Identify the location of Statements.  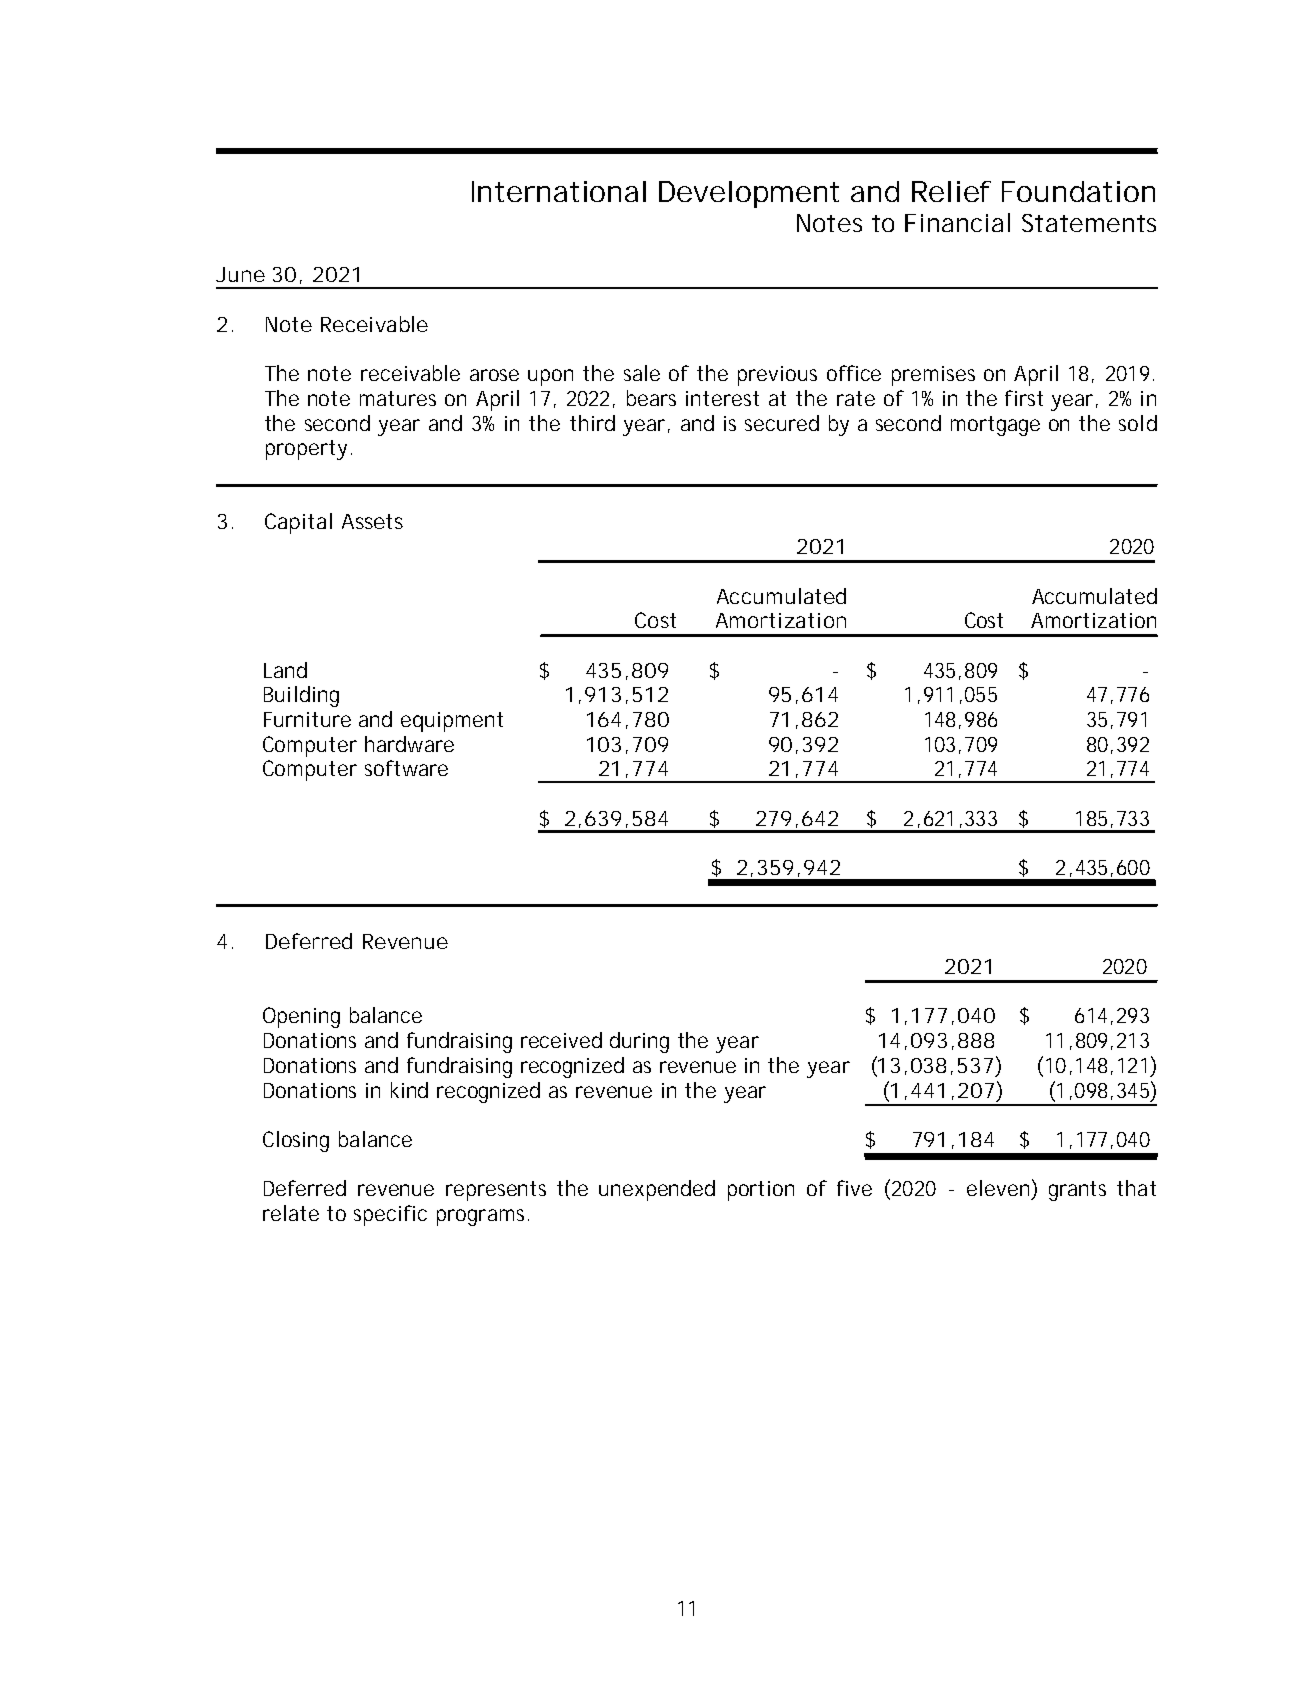
(1089, 223).
